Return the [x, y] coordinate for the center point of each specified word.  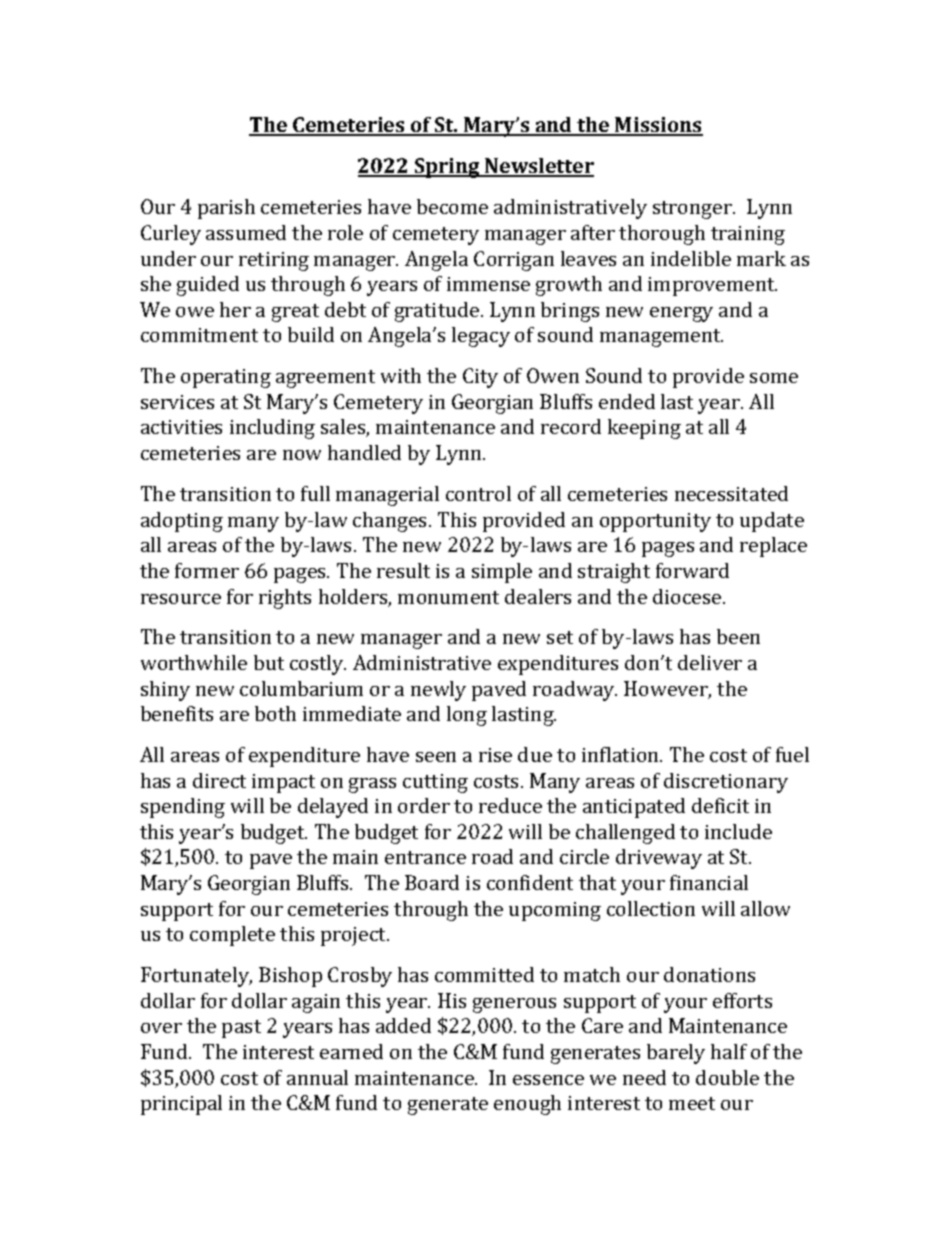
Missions [658, 126]
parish [226, 209]
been [738, 636]
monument [448, 597]
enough [527, 1105]
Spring [447, 168]
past [241, 1029]
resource [181, 599]
